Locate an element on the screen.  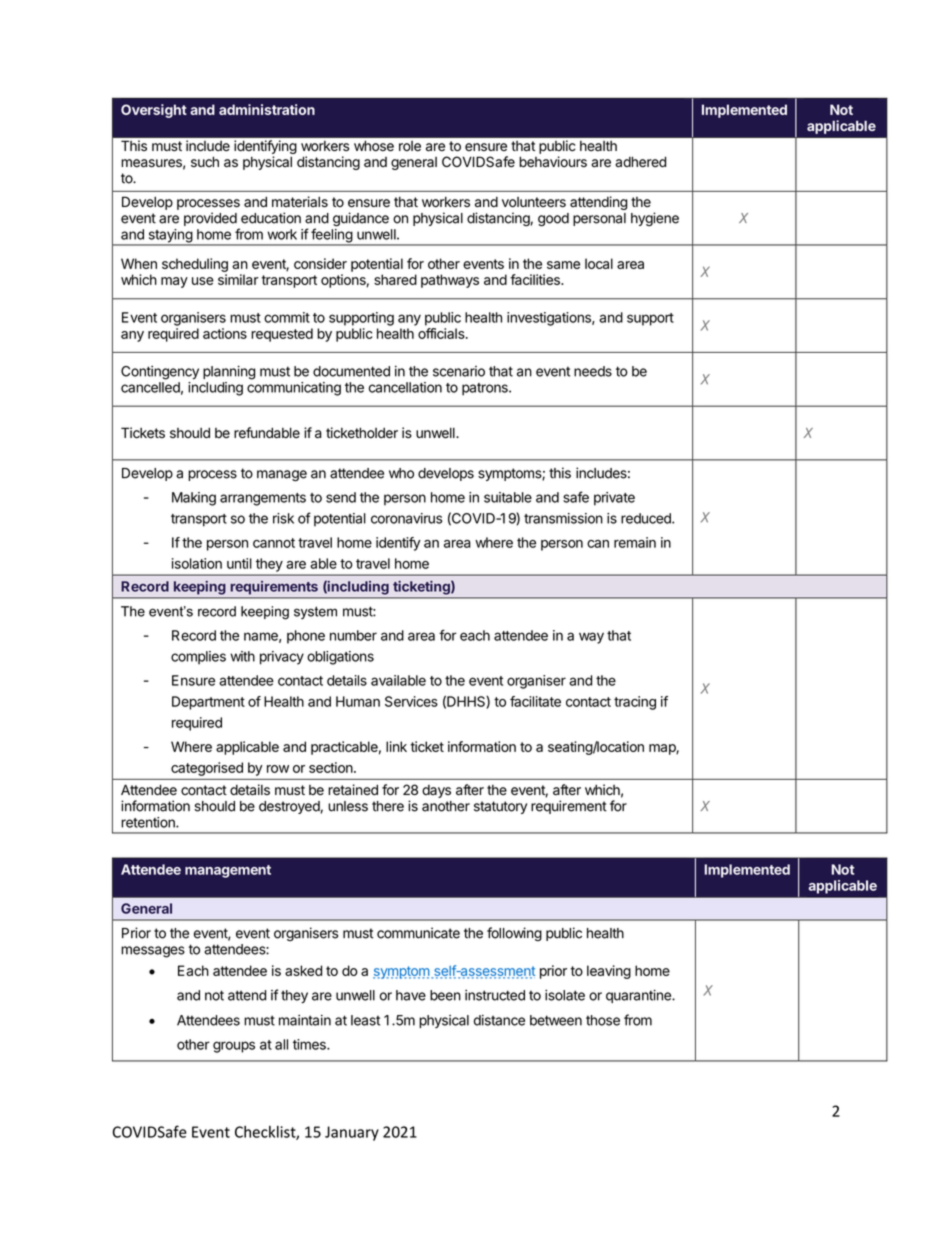
leaving is located at coordinates (609, 972).
